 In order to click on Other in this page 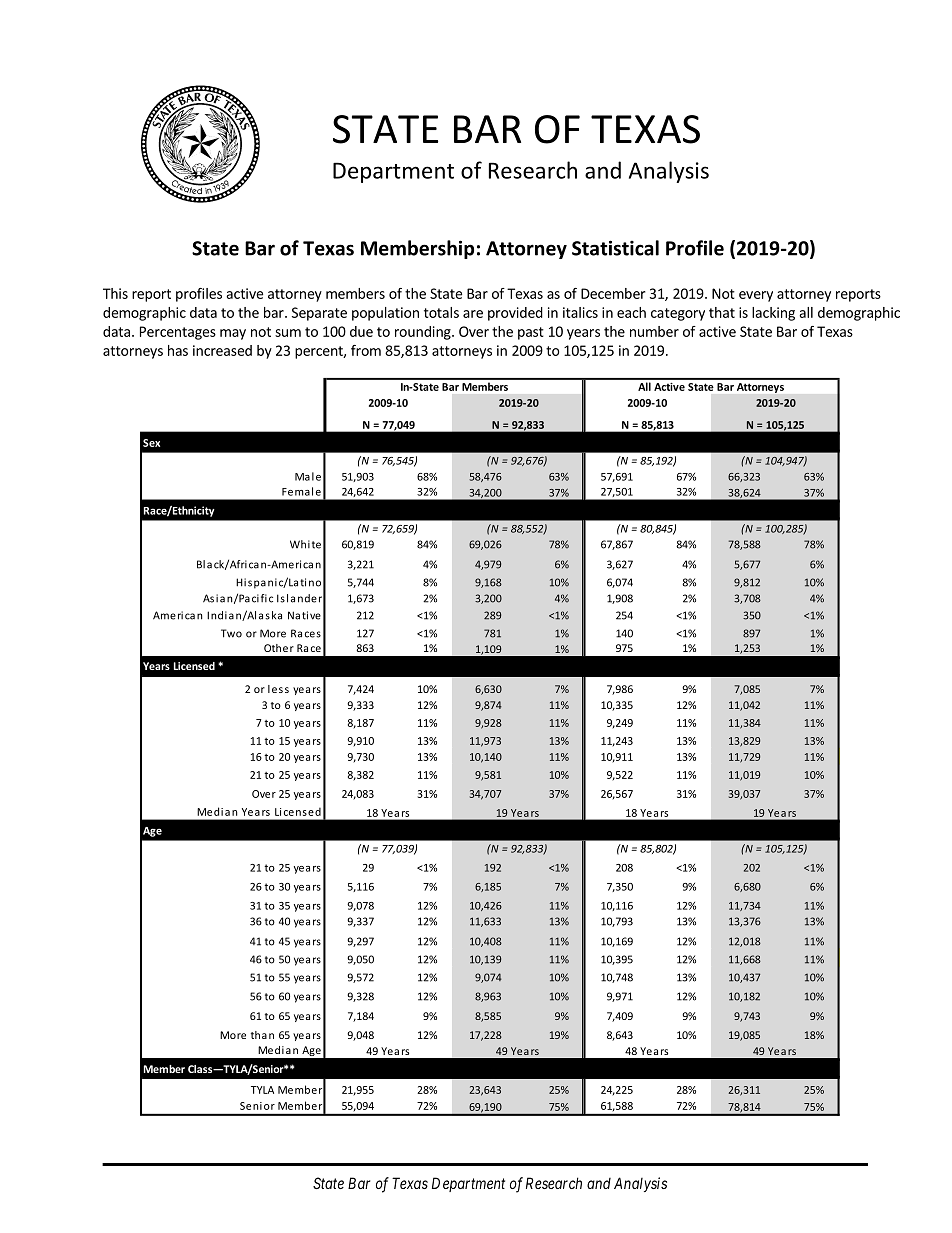, I will do `click(279, 648)`.
